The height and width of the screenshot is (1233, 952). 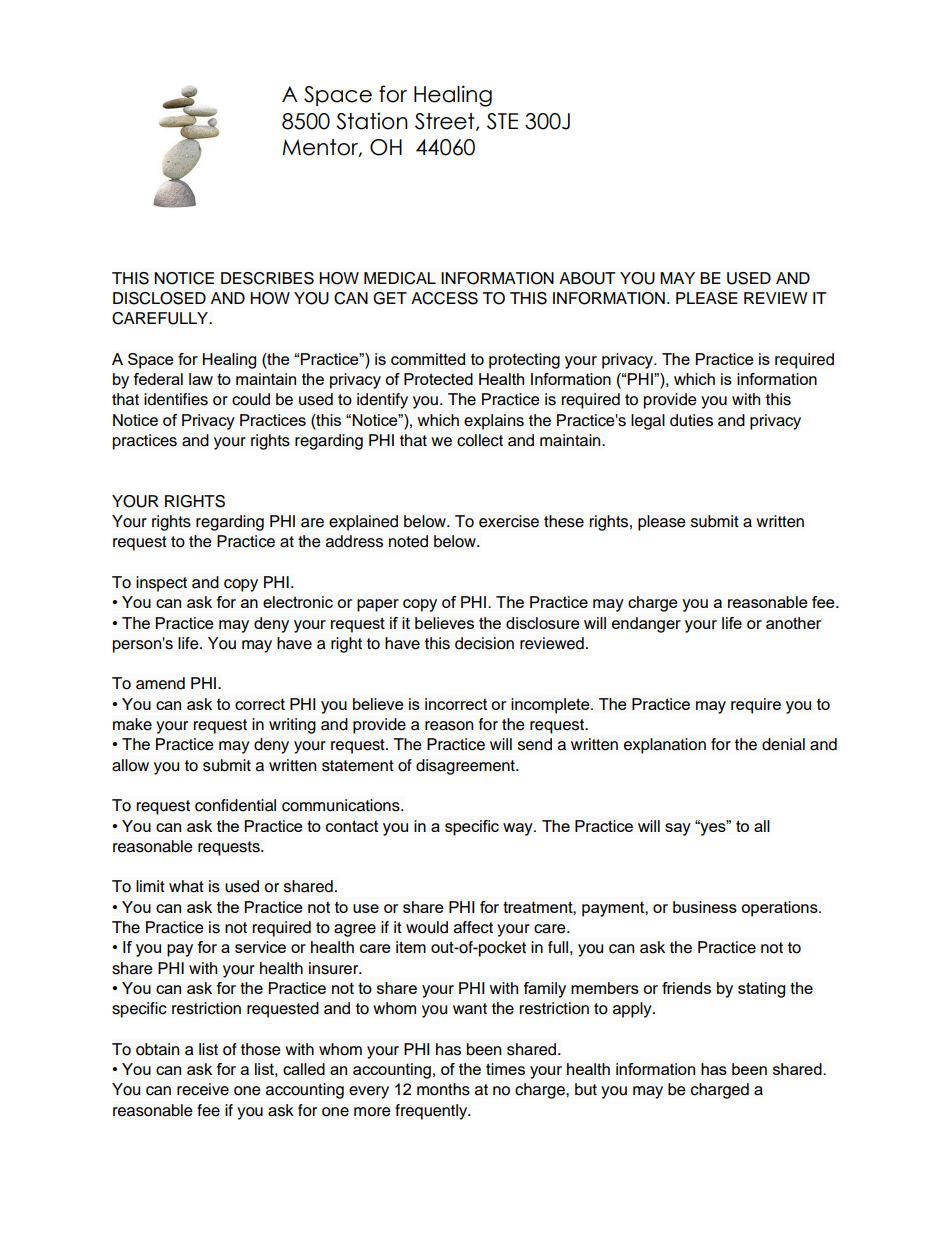 What do you see at coordinates (509, 521) in the screenshot?
I see `exercise` at bounding box center [509, 521].
